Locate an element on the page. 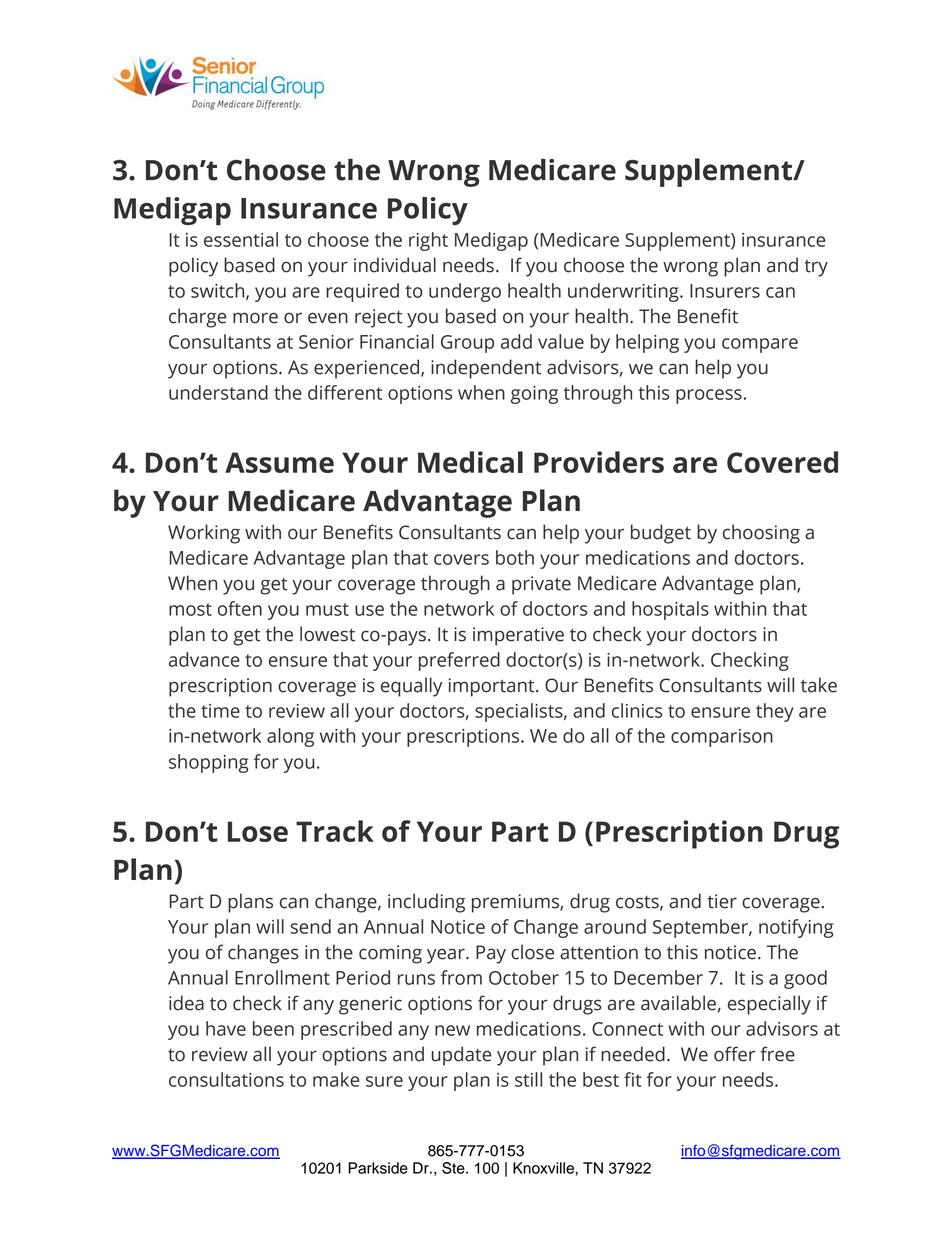 This page has height=1233, width=952. important is located at coordinates (493, 687).
